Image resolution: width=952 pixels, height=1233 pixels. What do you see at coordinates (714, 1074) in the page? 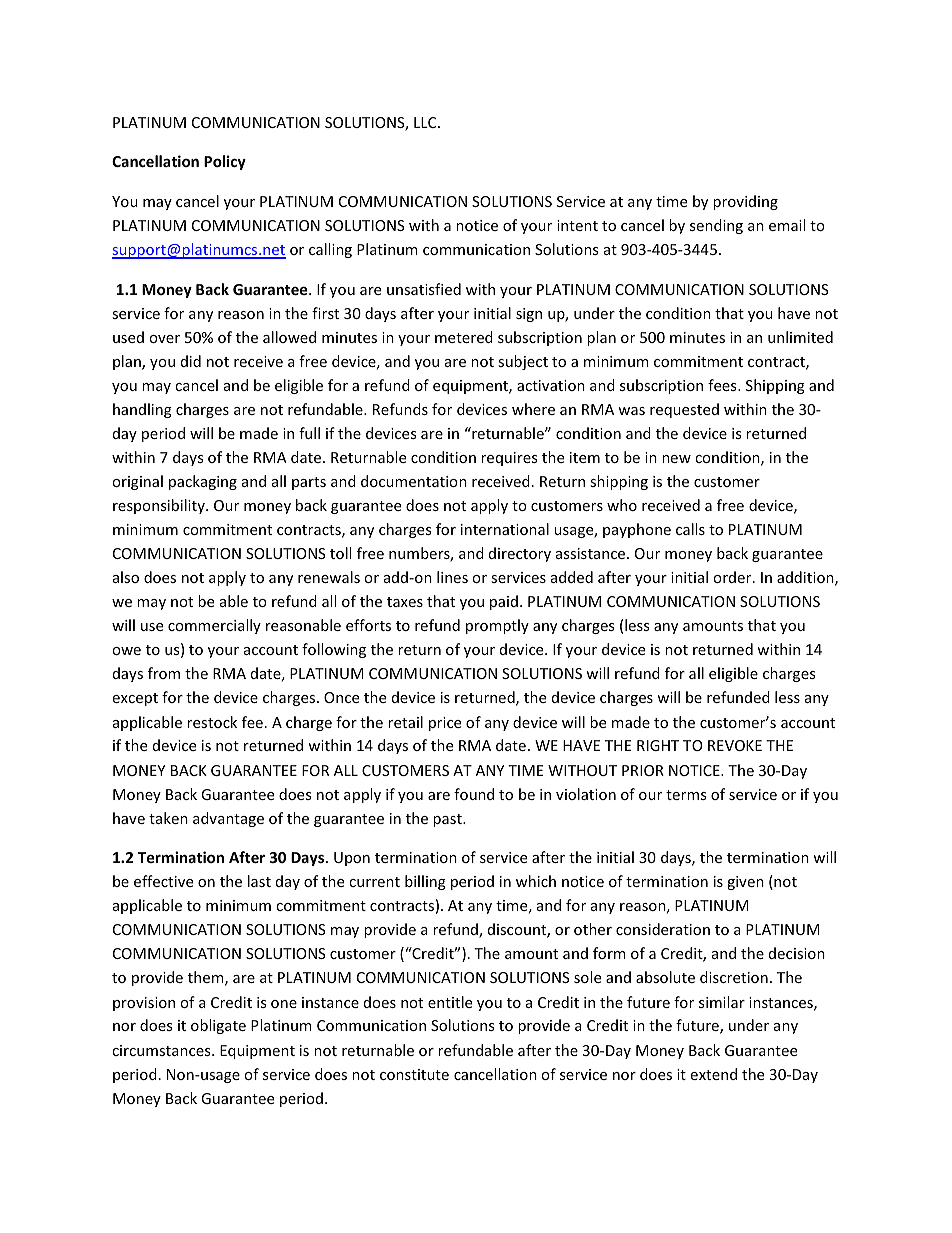
I see `extend` at bounding box center [714, 1074].
